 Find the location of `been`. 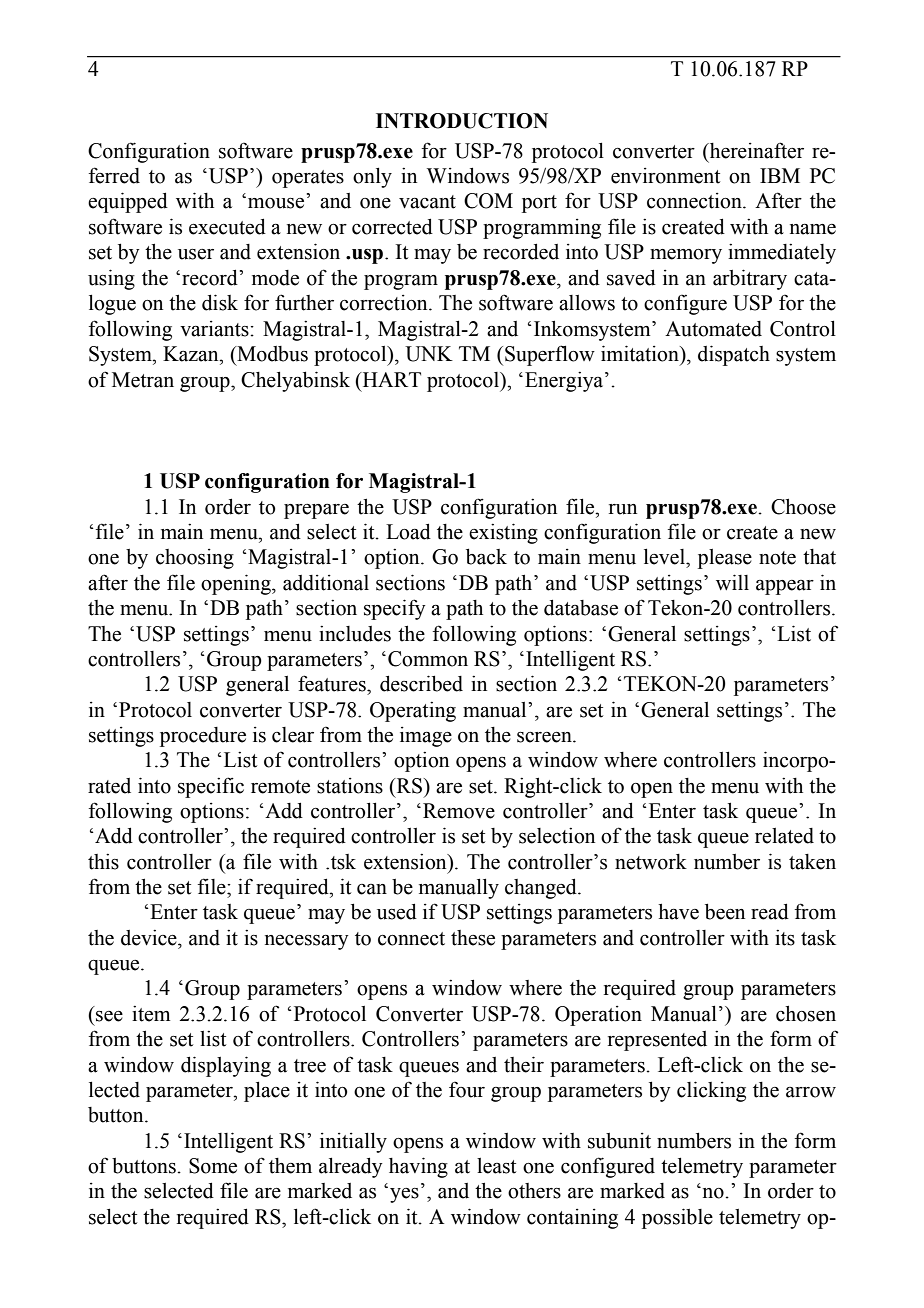

been is located at coordinates (725, 911).
